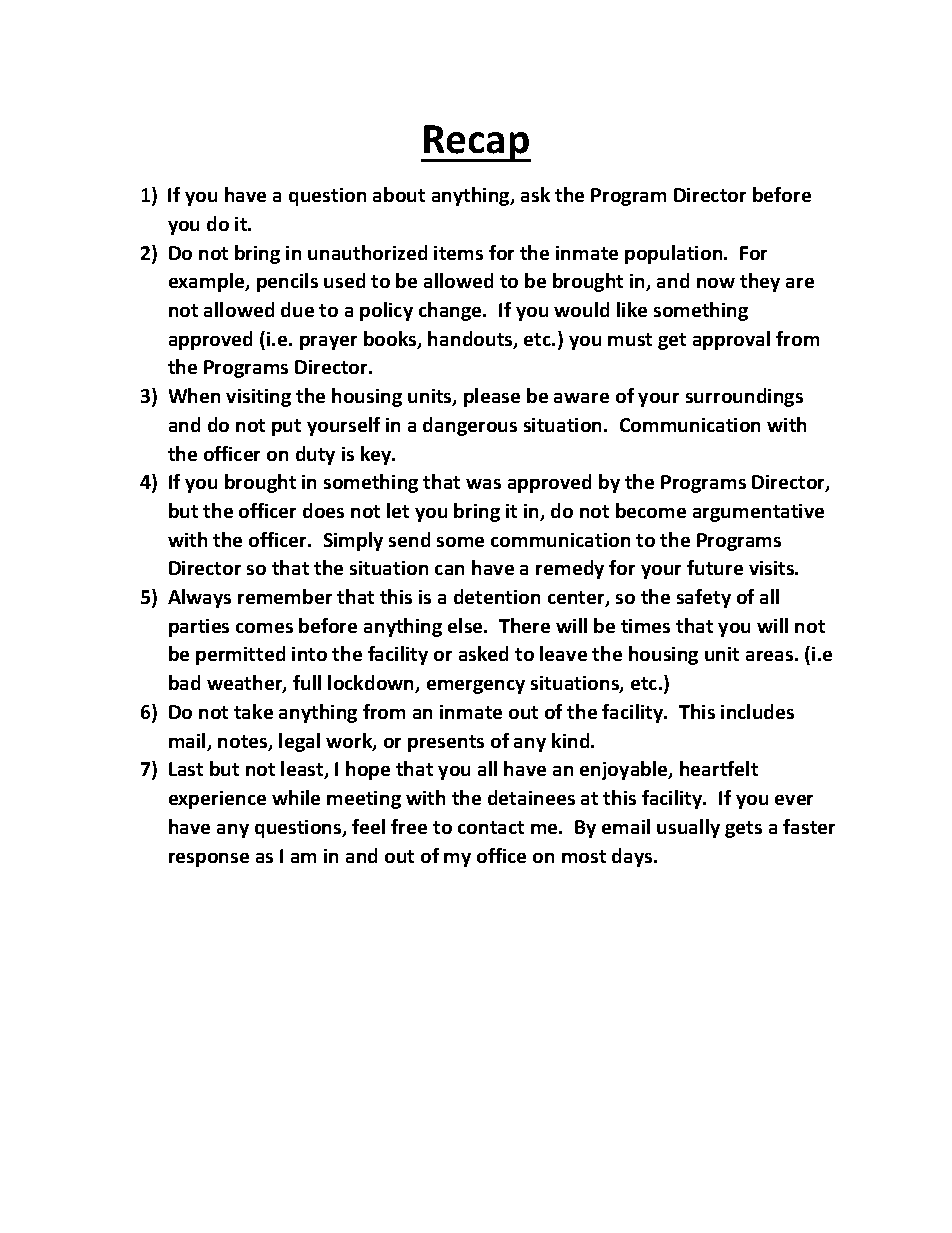 The image size is (952, 1233). Describe the element at coordinates (258, 398) in the screenshot. I see `visiting` at that location.
